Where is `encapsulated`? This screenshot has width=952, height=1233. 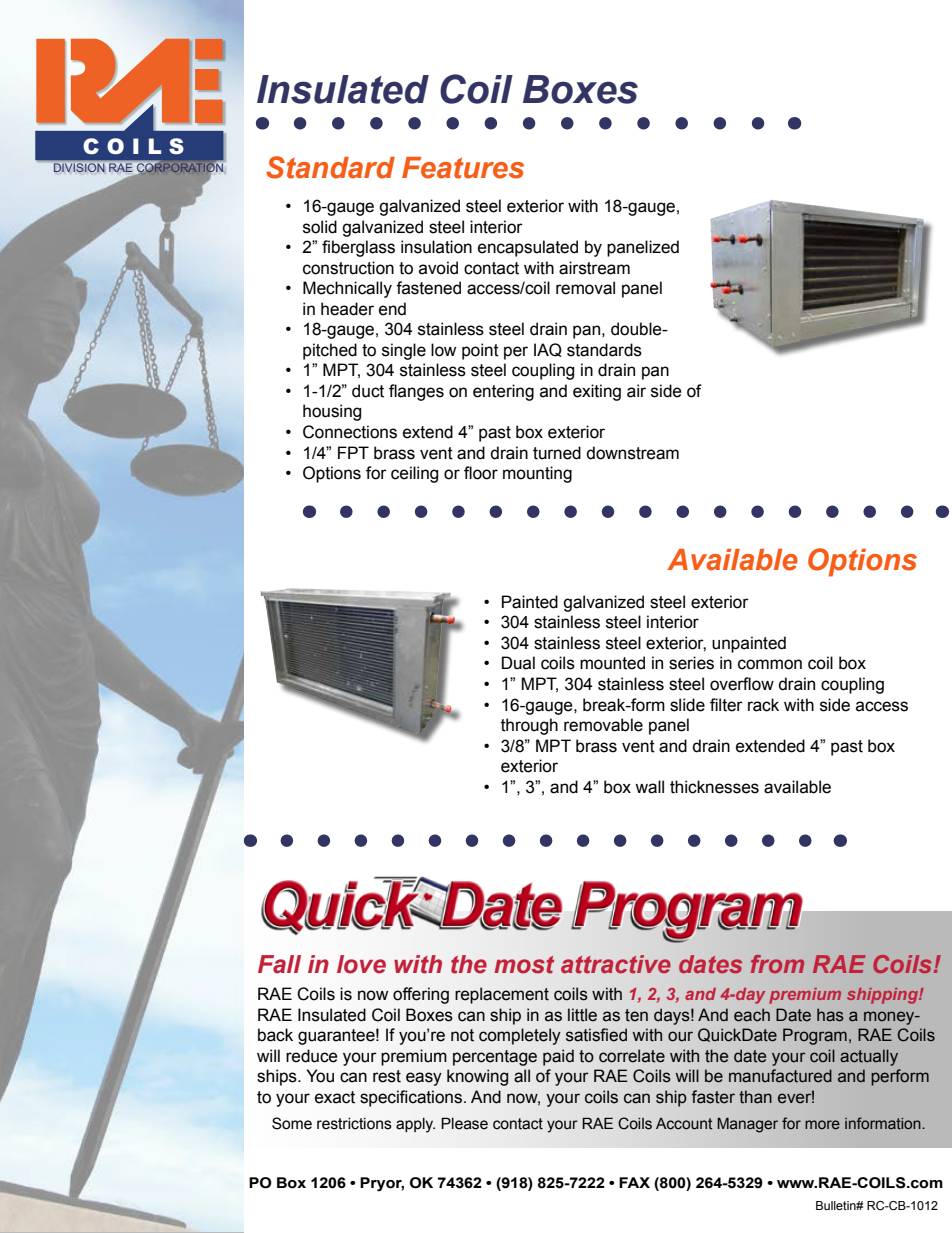
encapsulated is located at coordinates (528, 248).
